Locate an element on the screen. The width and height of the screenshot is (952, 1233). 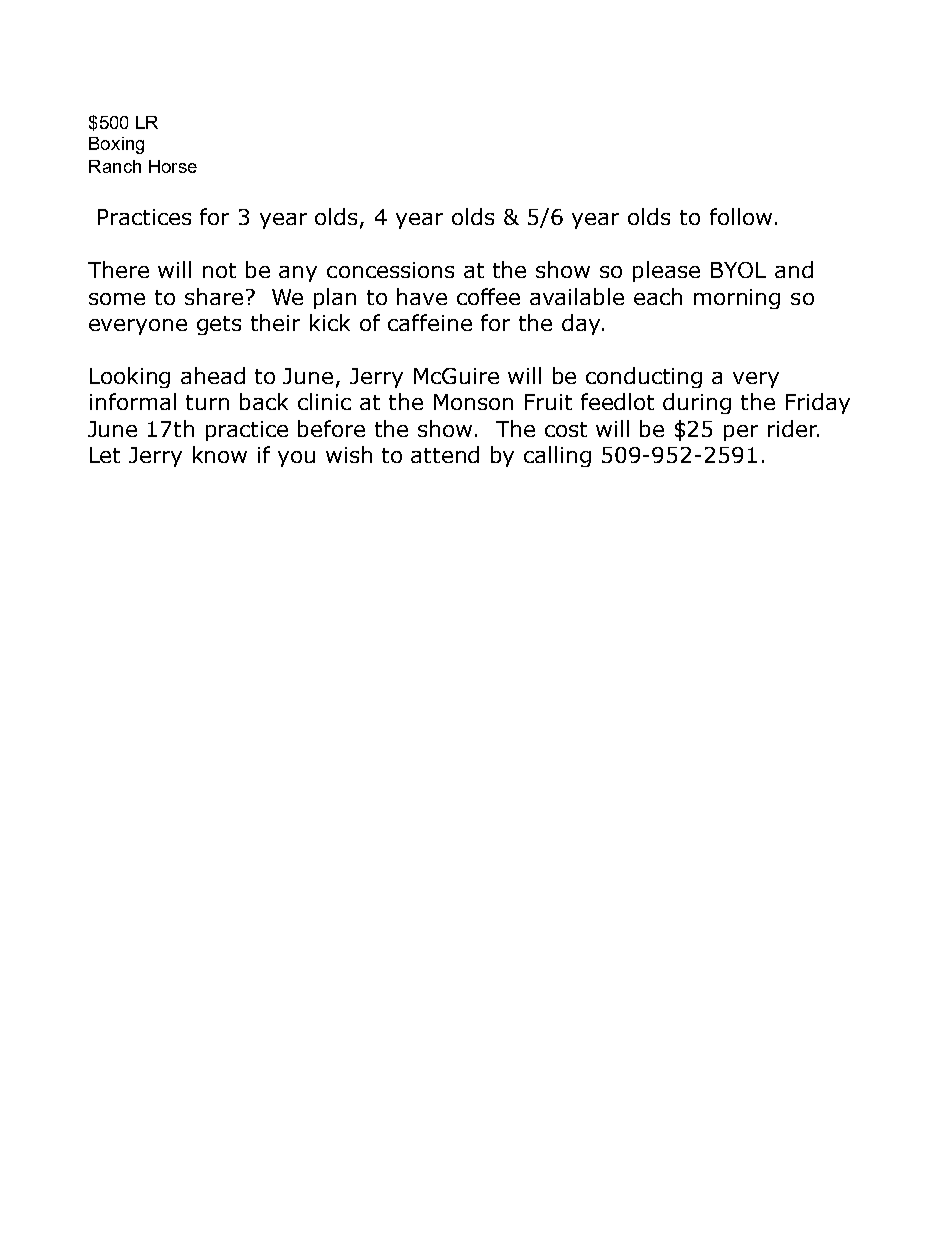
share is located at coordinates (214, 296).
